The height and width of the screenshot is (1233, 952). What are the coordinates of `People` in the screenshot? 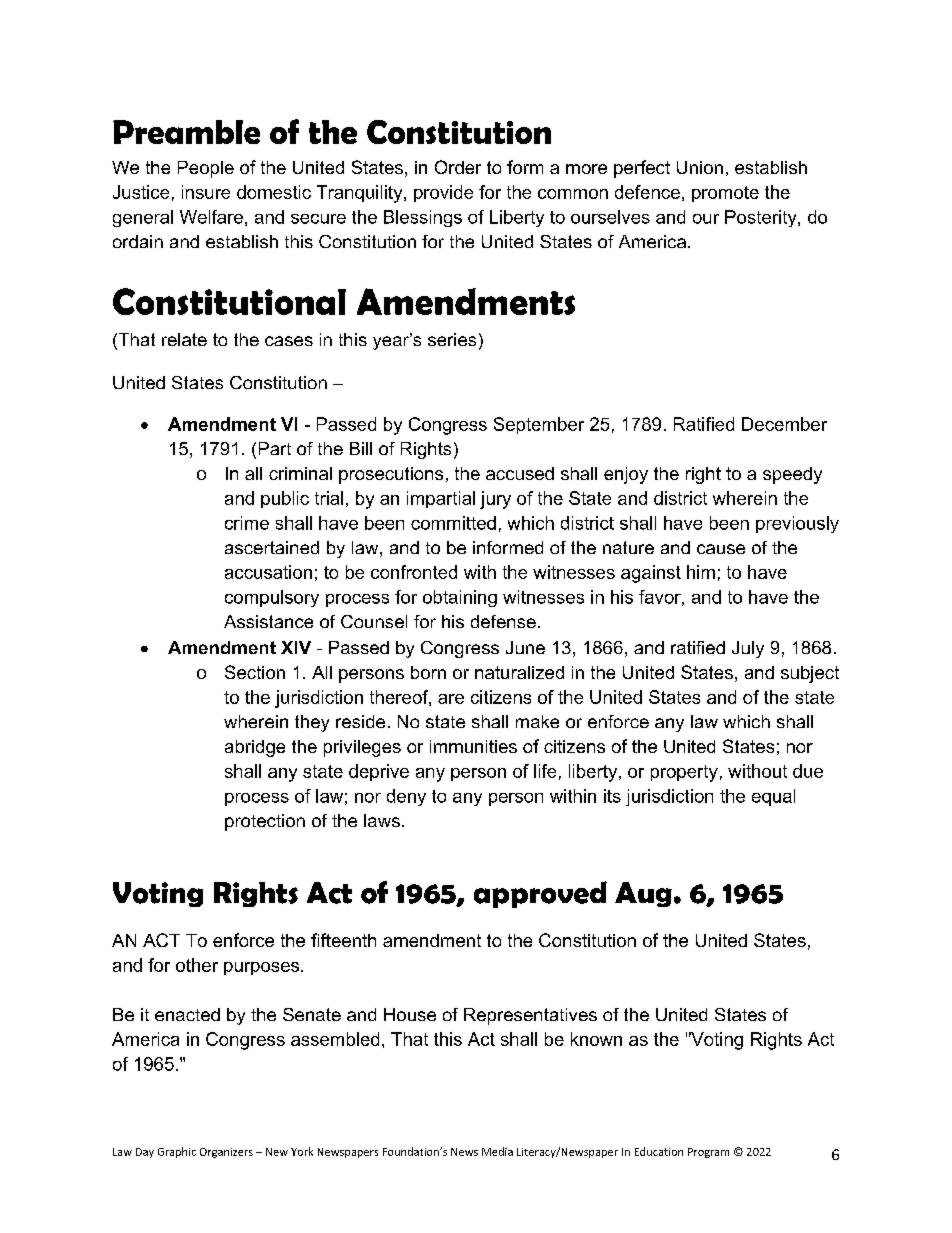 It's located at (206, 169).
